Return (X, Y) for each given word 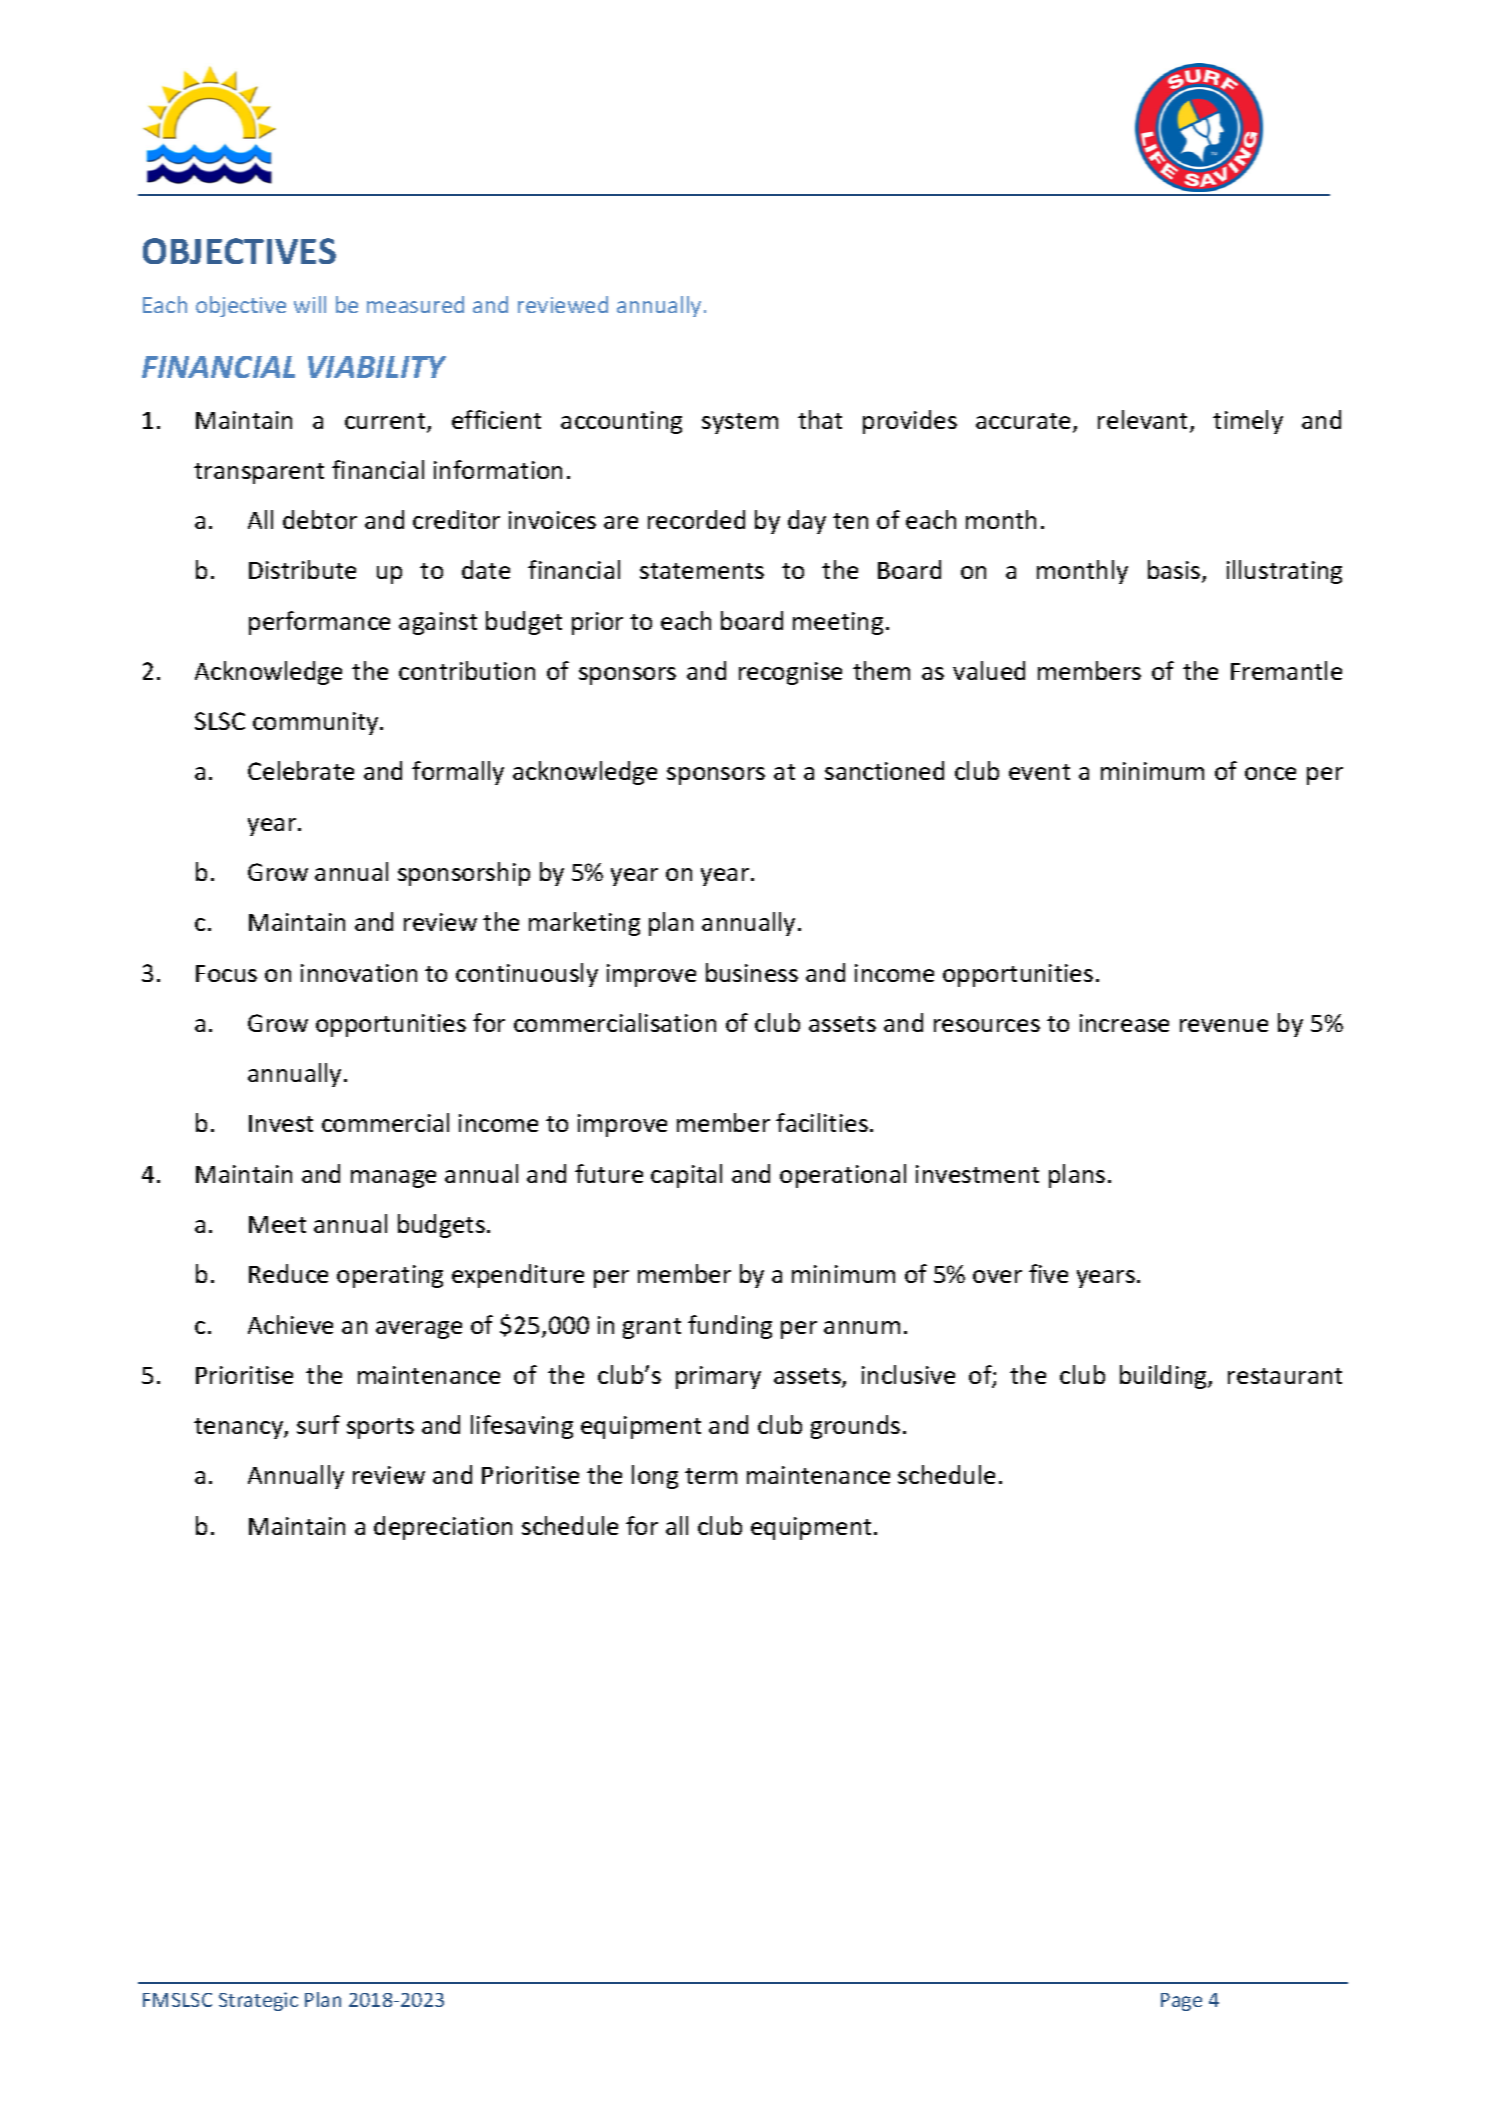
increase (1124, 1023)
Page (1181, 2002)
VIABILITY (377, 367)
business (752, 972)
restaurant (1285, 1376)
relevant (1144, 421)
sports (380, 1428)
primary (718, 1377)
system (740, 423)
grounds (855, 1427)
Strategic (258, 2001)
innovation (359, 973)
